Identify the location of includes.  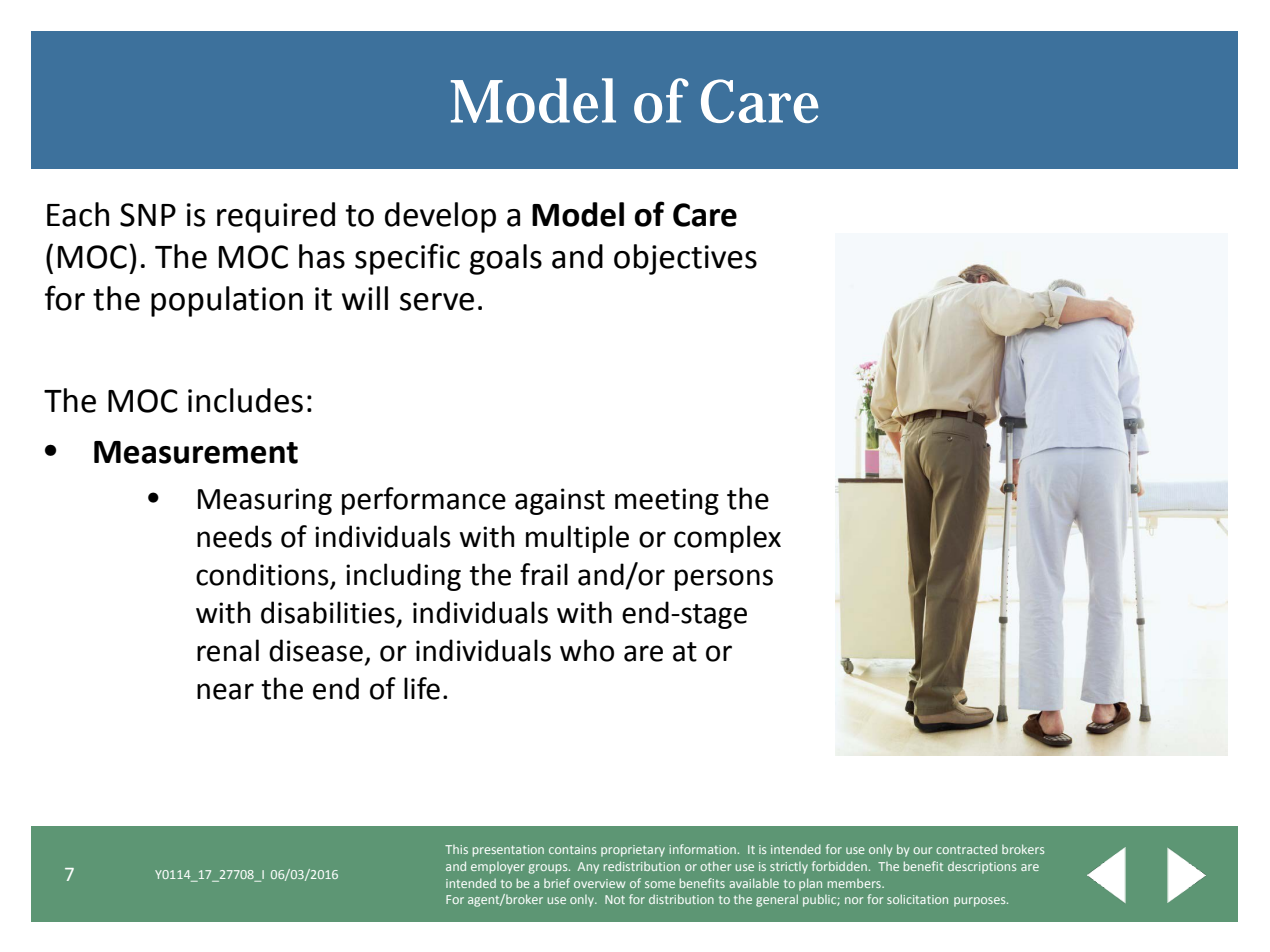
(245, 400).
